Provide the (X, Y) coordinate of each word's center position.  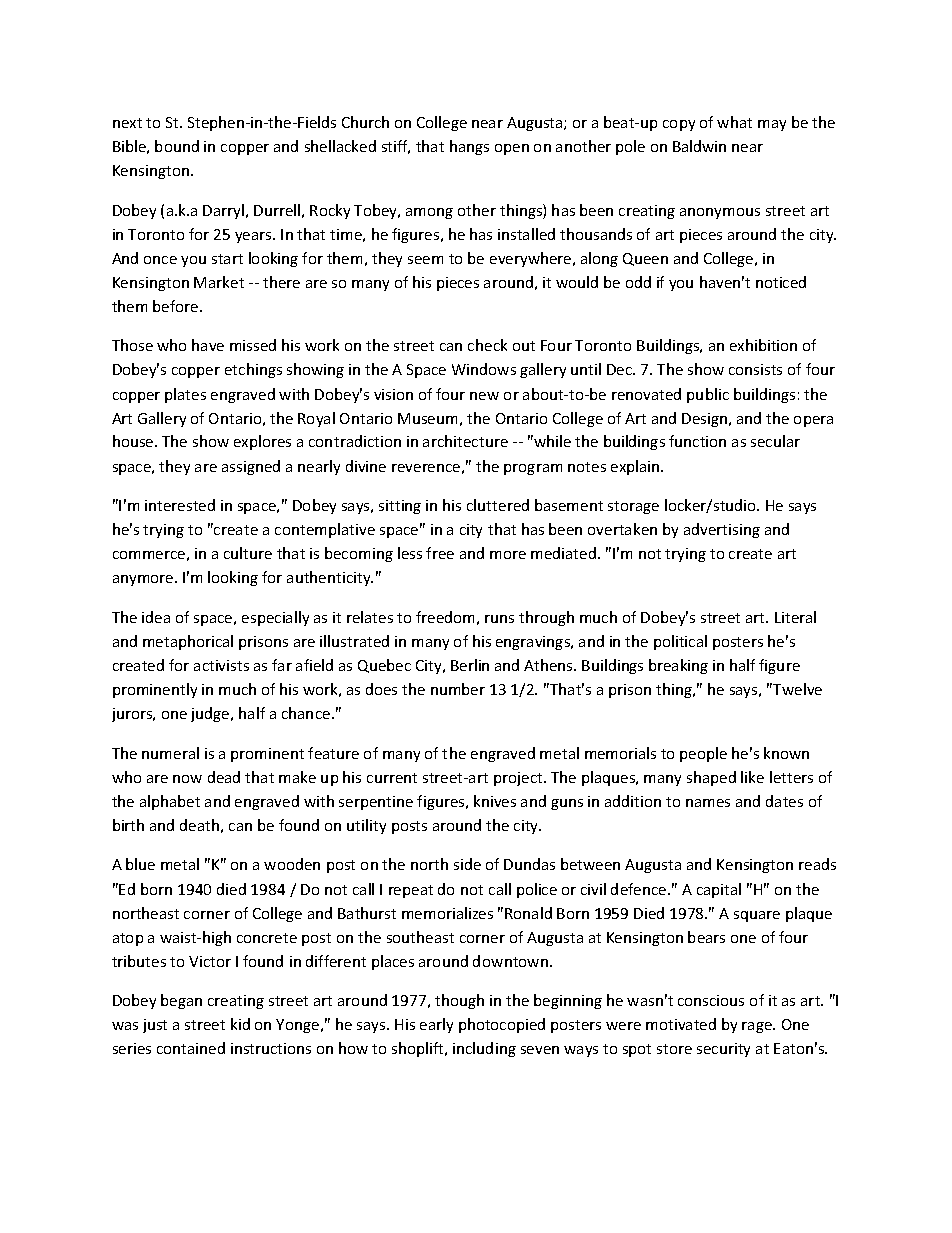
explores (262, 442)
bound (177, 146)
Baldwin (699, 146)
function (697, 441)
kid (240, 1024)
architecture (465, 441)
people (703, 754)
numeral (170, 753)
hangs (469, 147)
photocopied (502, 1025)
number (458, 689)
